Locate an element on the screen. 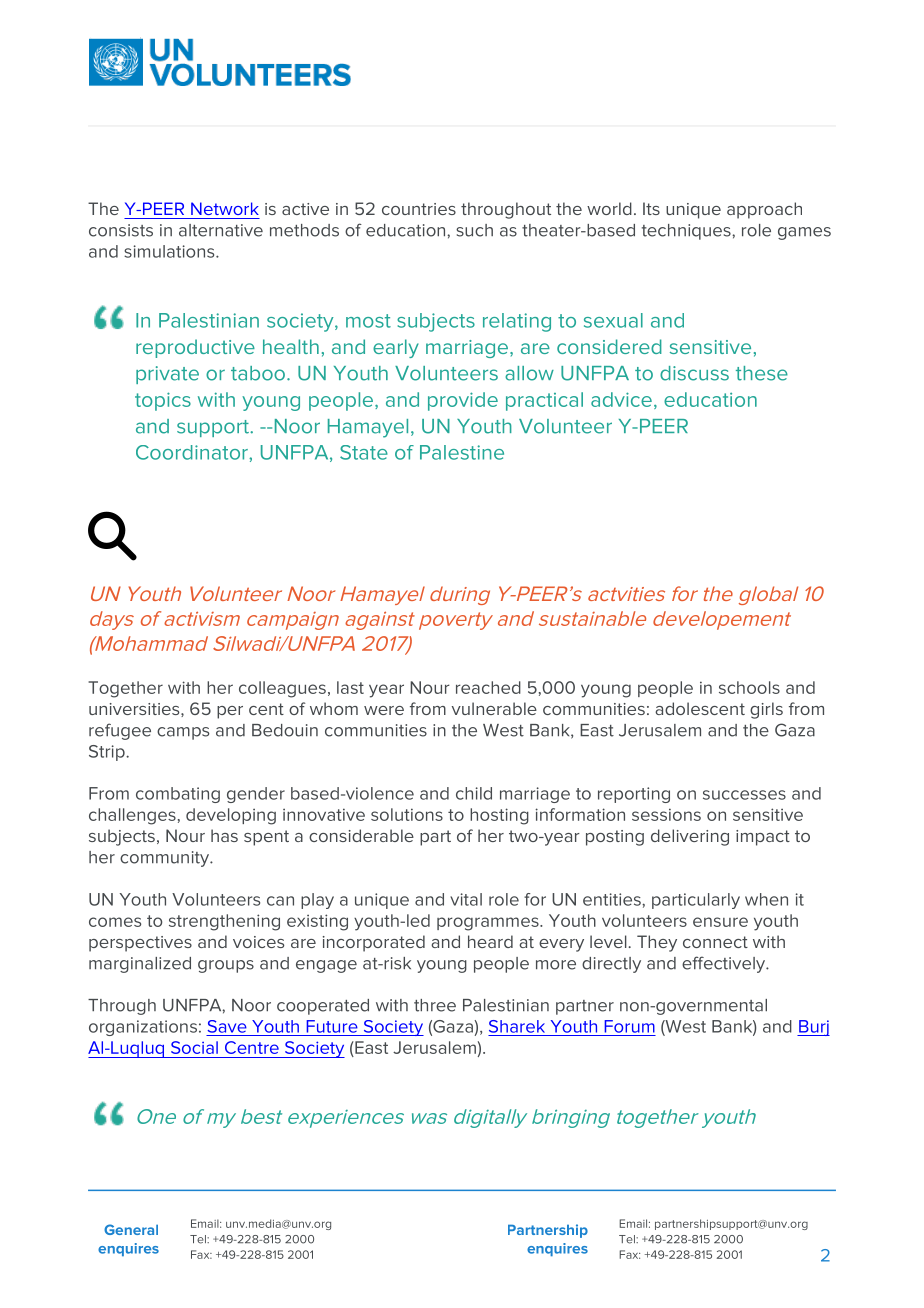 The width and height of the screenshot is (924, 1308). such is located at coordinates (474, 230).
